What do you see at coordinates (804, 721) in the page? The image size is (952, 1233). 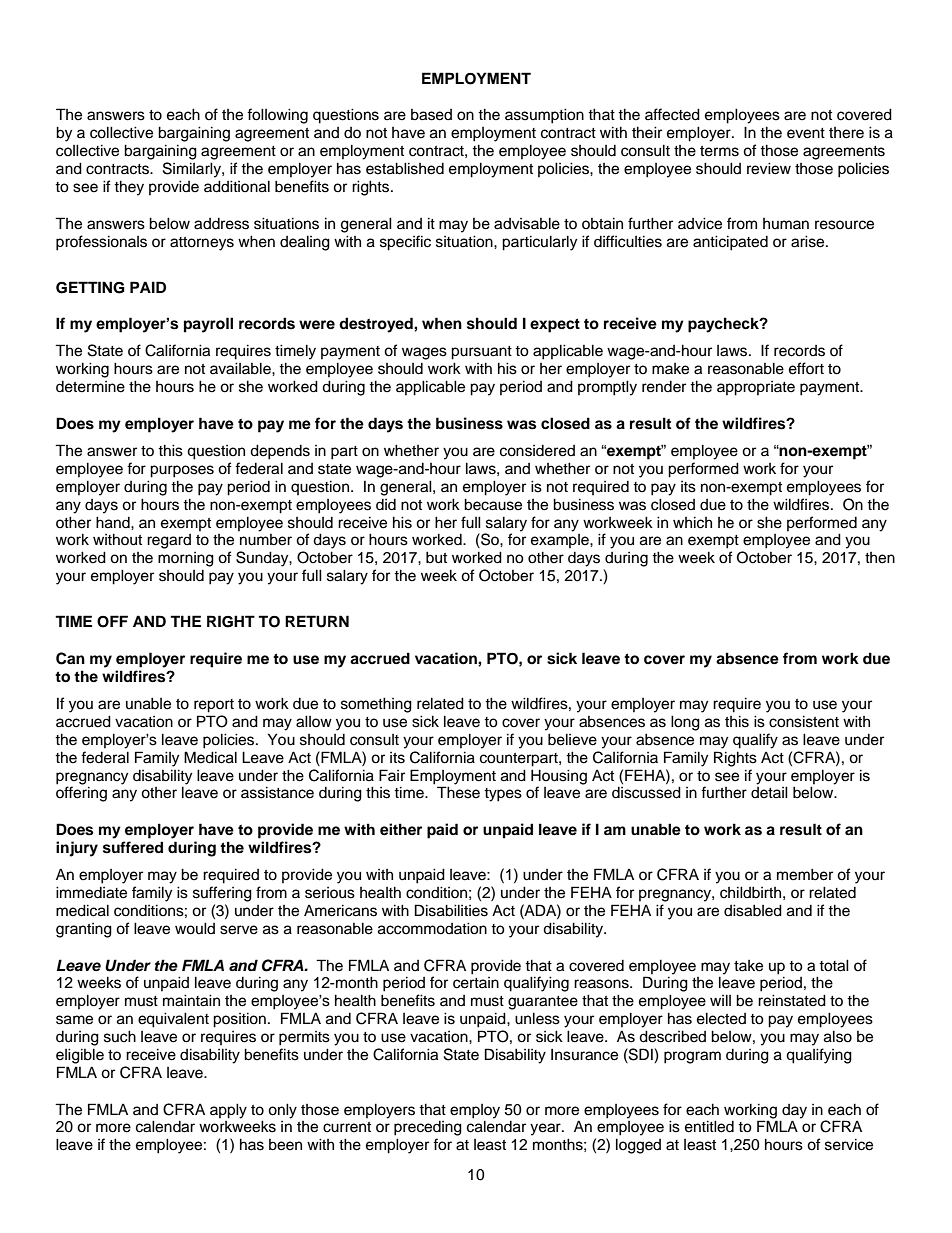 I see `consistent` at bounding box center [804, 721].
